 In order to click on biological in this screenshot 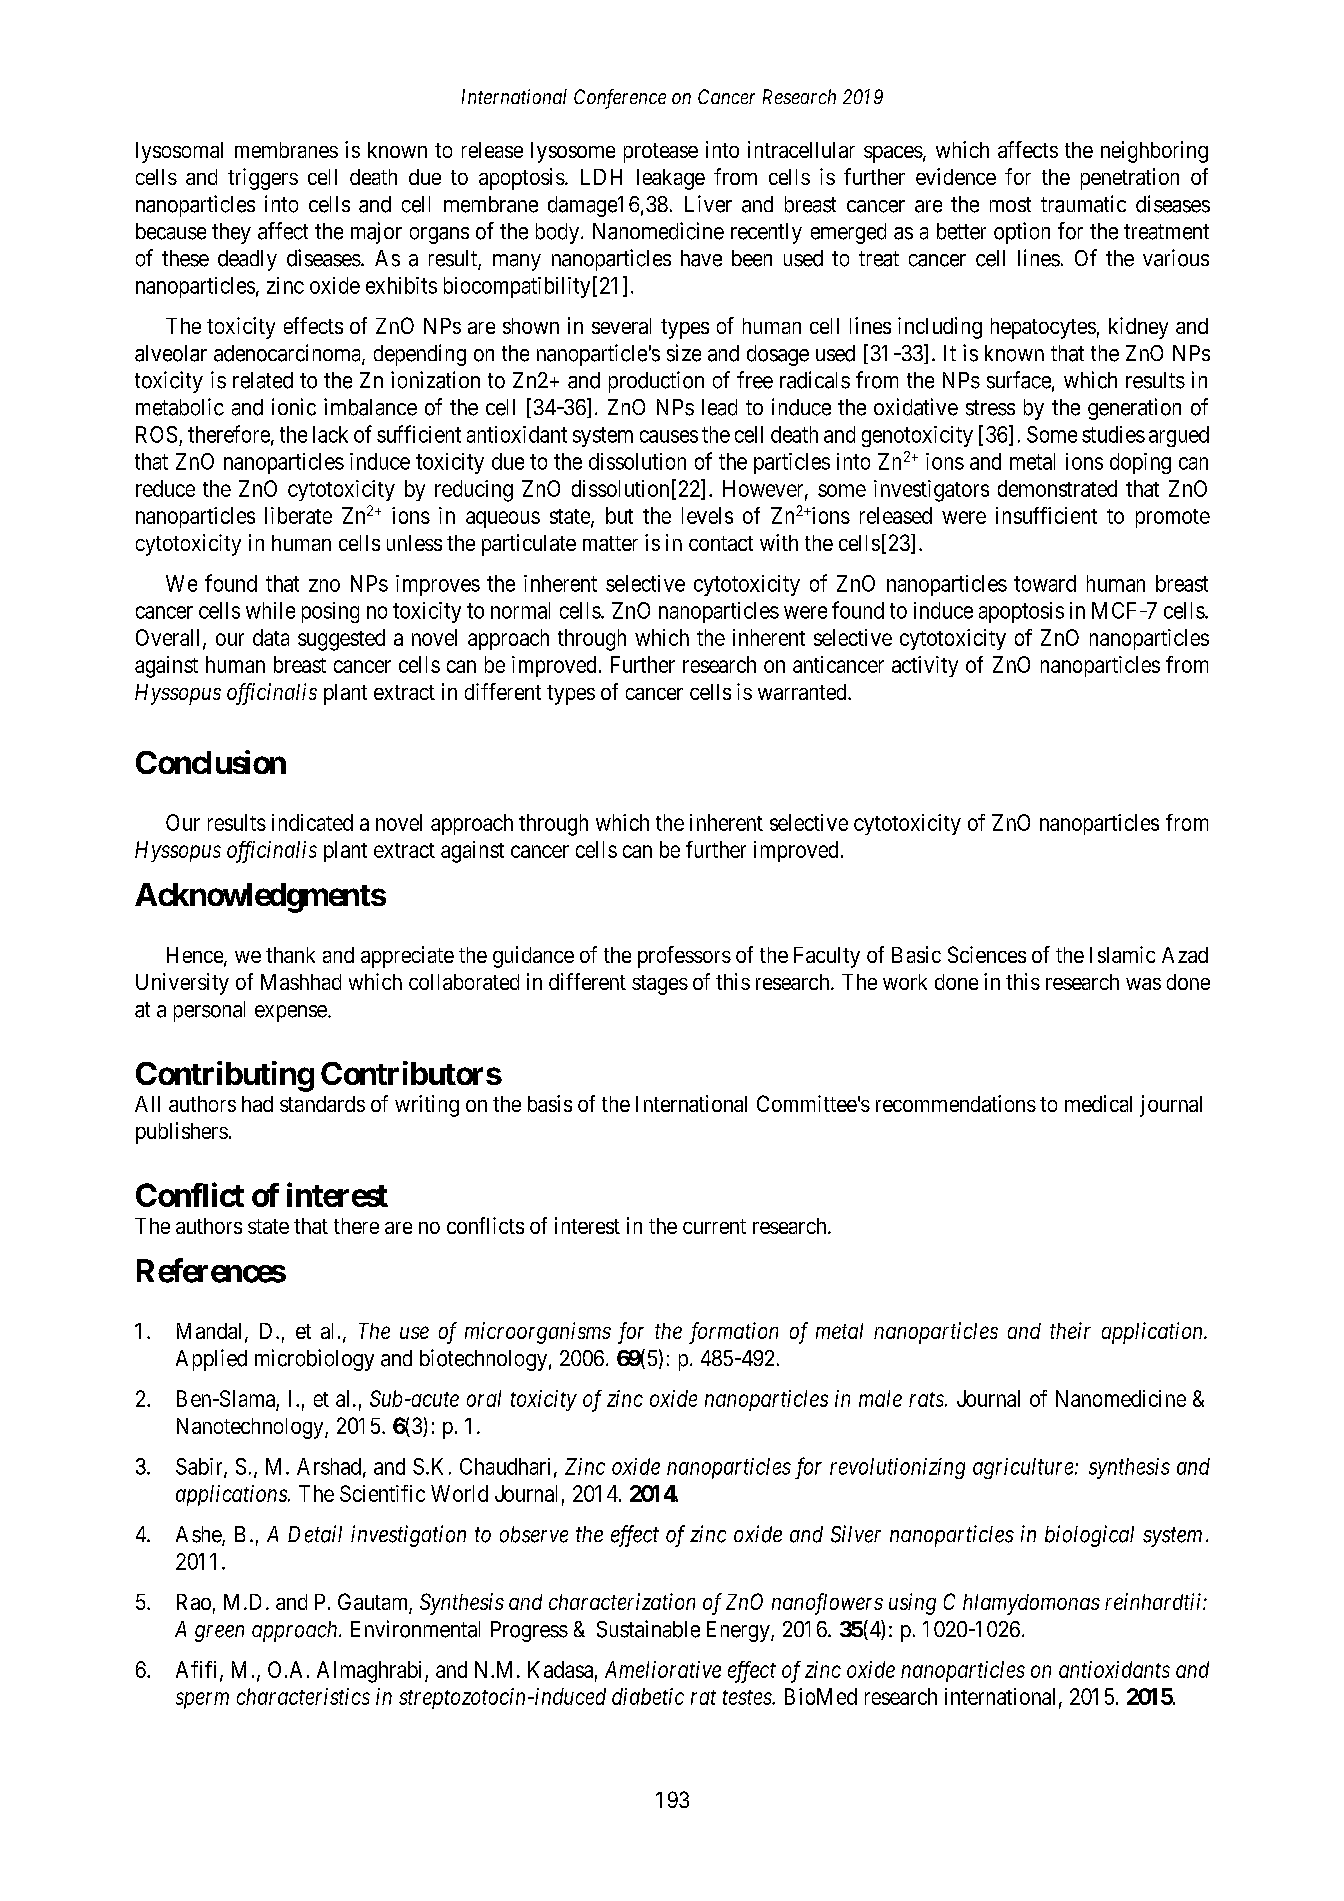, I will do `click(1089, 1536)`.
